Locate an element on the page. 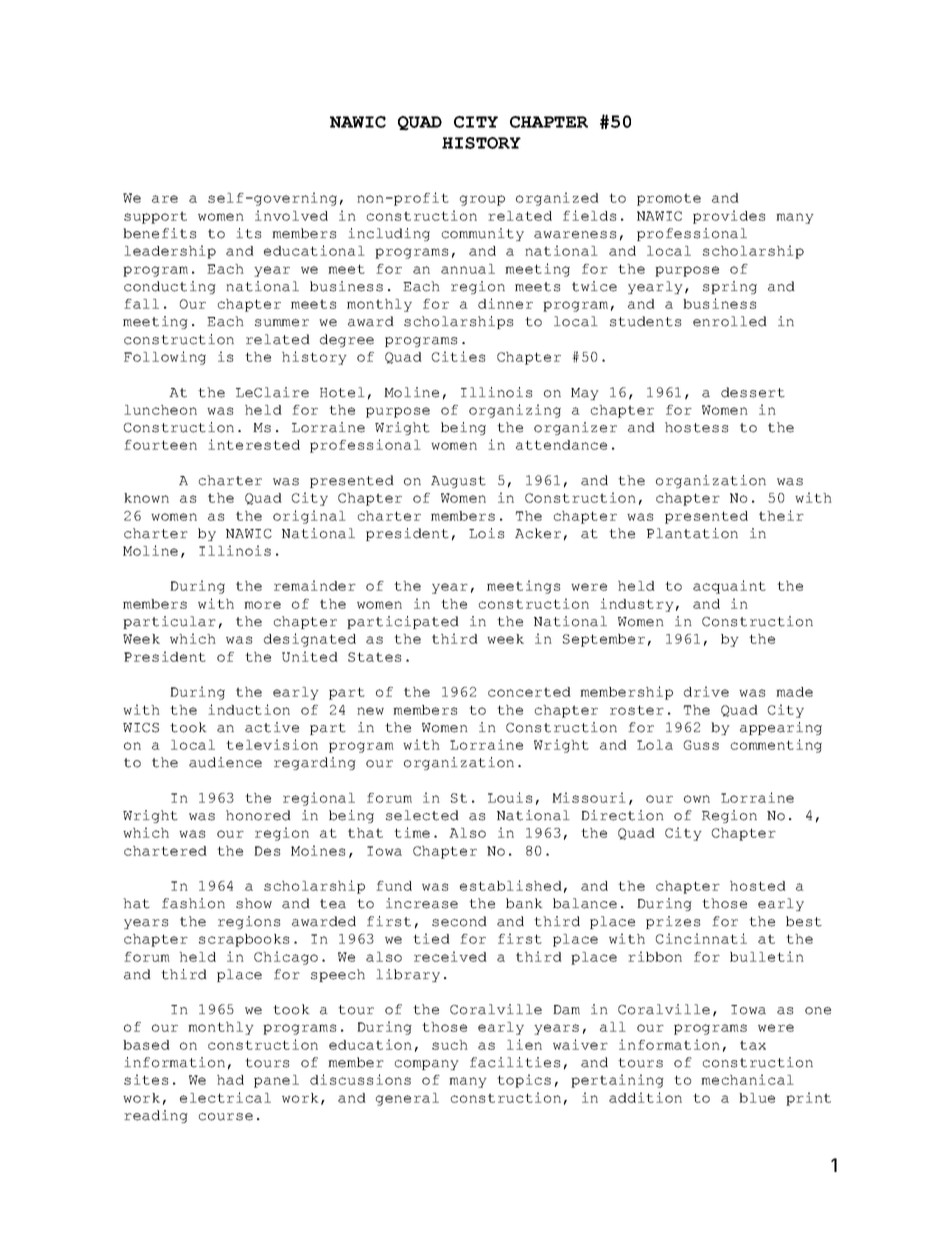 Image resolution: width=952 pixels, height=1233 pixels. community is located at coordinates (483, 234).
